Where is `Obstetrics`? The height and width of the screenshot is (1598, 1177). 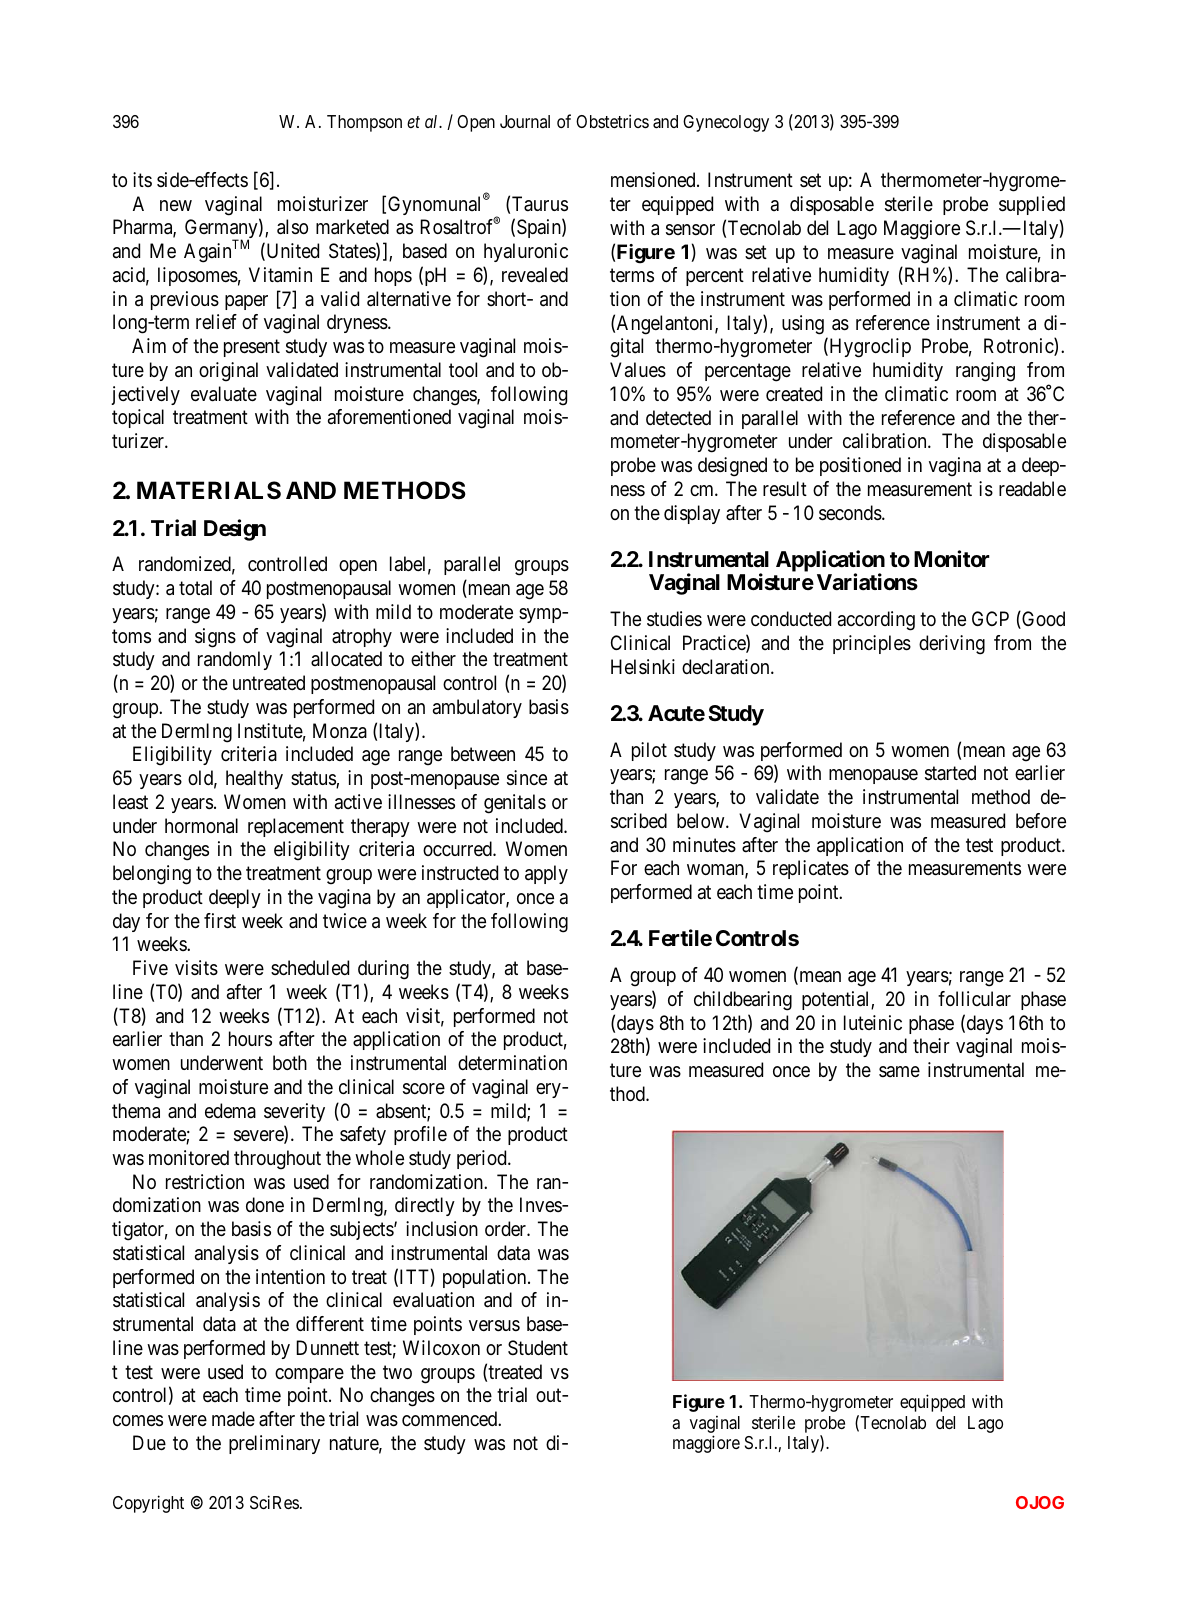 Obstetrics is located at coordinates (612, 121).
